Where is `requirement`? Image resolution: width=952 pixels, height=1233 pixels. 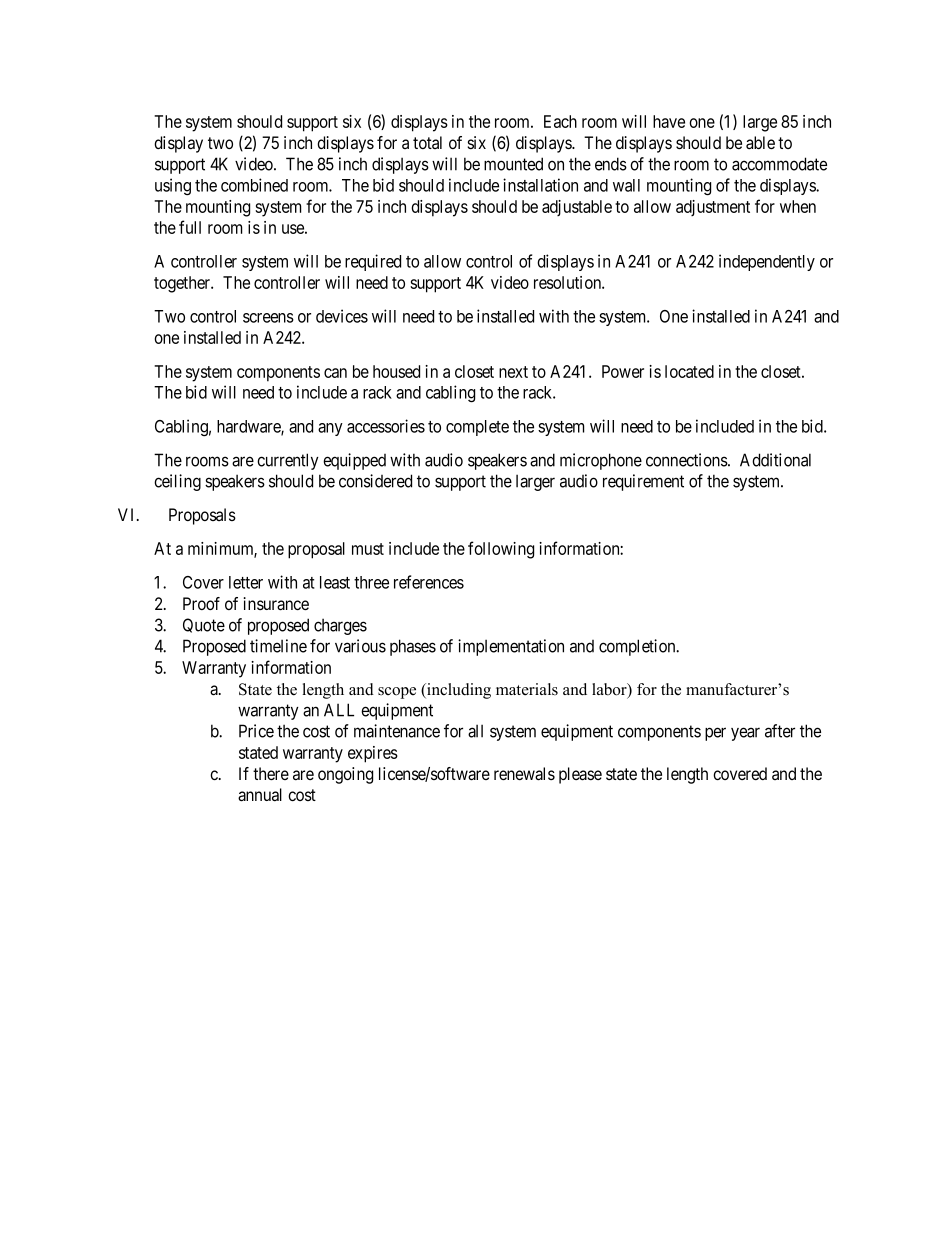 requirement is located at coordinates (643, 482).
